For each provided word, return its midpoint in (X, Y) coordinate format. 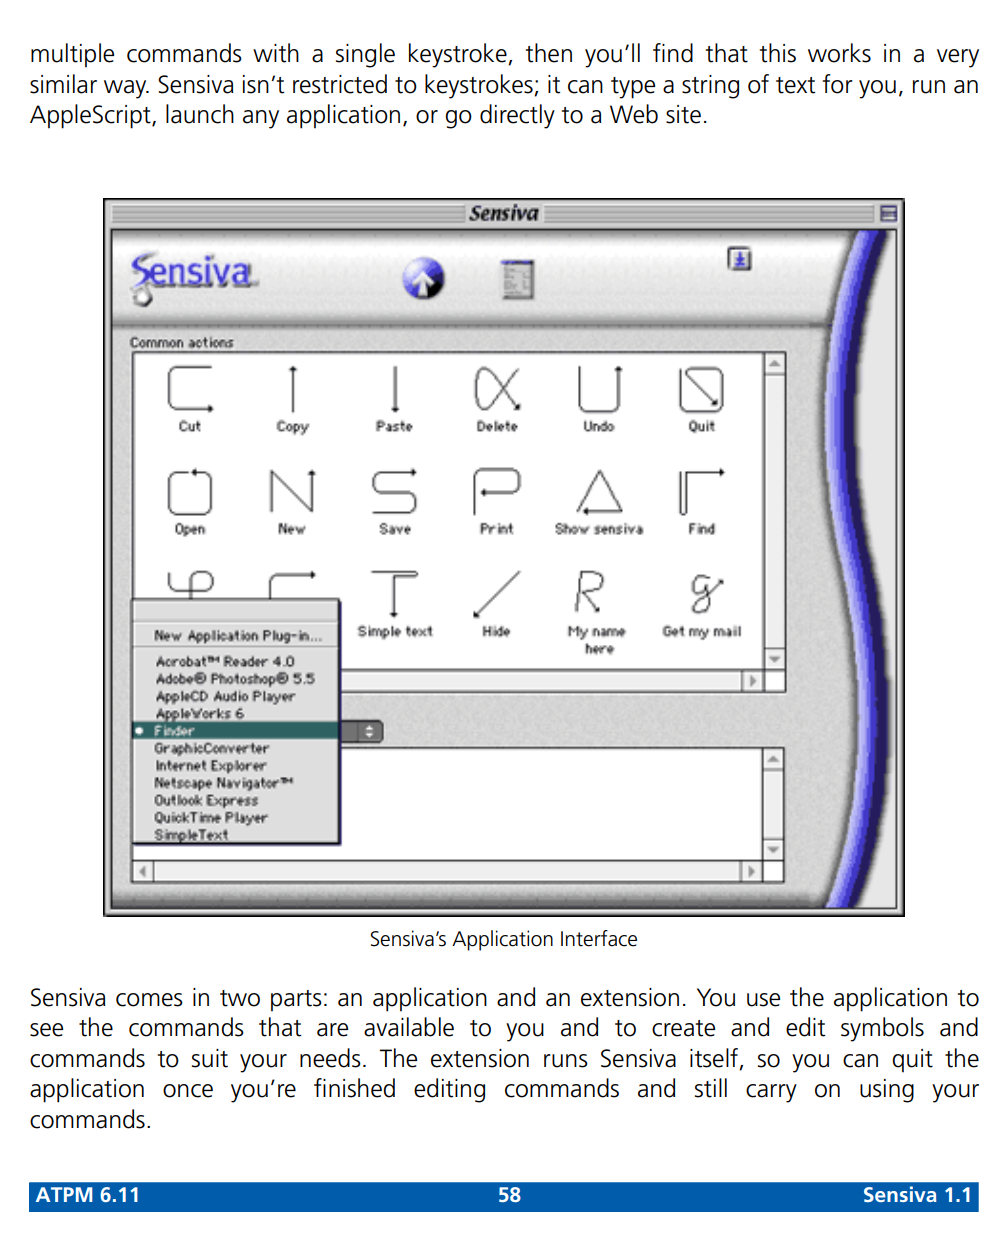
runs (566, 1061)
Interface (599, 938)
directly (517, 116)
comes (149, 1000)
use (763, 1000)
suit (210, 1058)
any (261, 119)
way (126, 89)
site (683, 114)
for (837, 84)
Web (634, 114)
